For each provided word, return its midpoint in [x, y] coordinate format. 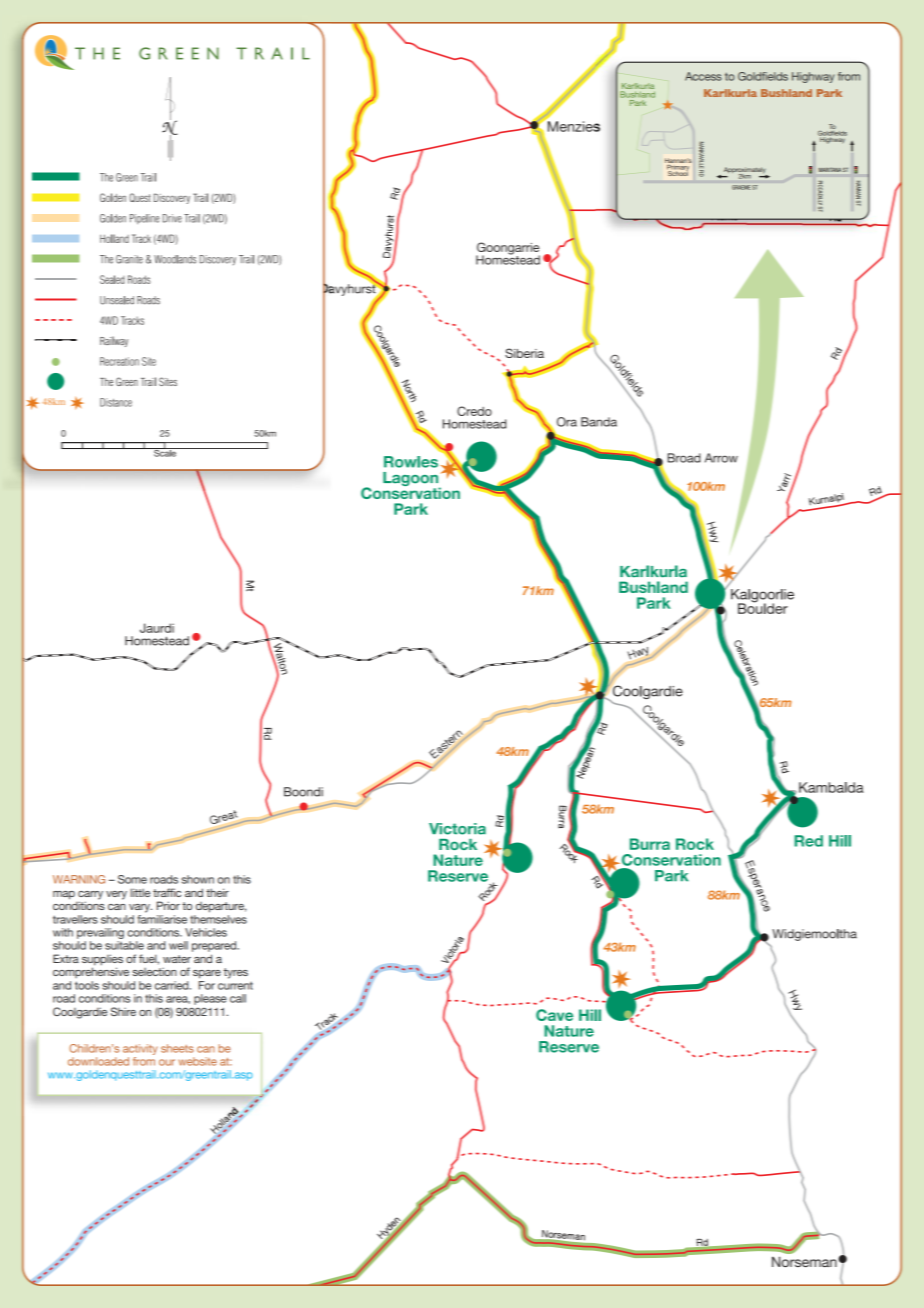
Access [703, 76]
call [238, 998]
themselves [218, 919]
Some [132, 879]
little [140, 892]
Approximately [746, 171]
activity [140, 1049]
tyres [236, 973]
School [678, 172]
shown [198, 879]
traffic [167, 892]
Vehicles [206, 932]
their [217, 892]
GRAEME [741, 187]
